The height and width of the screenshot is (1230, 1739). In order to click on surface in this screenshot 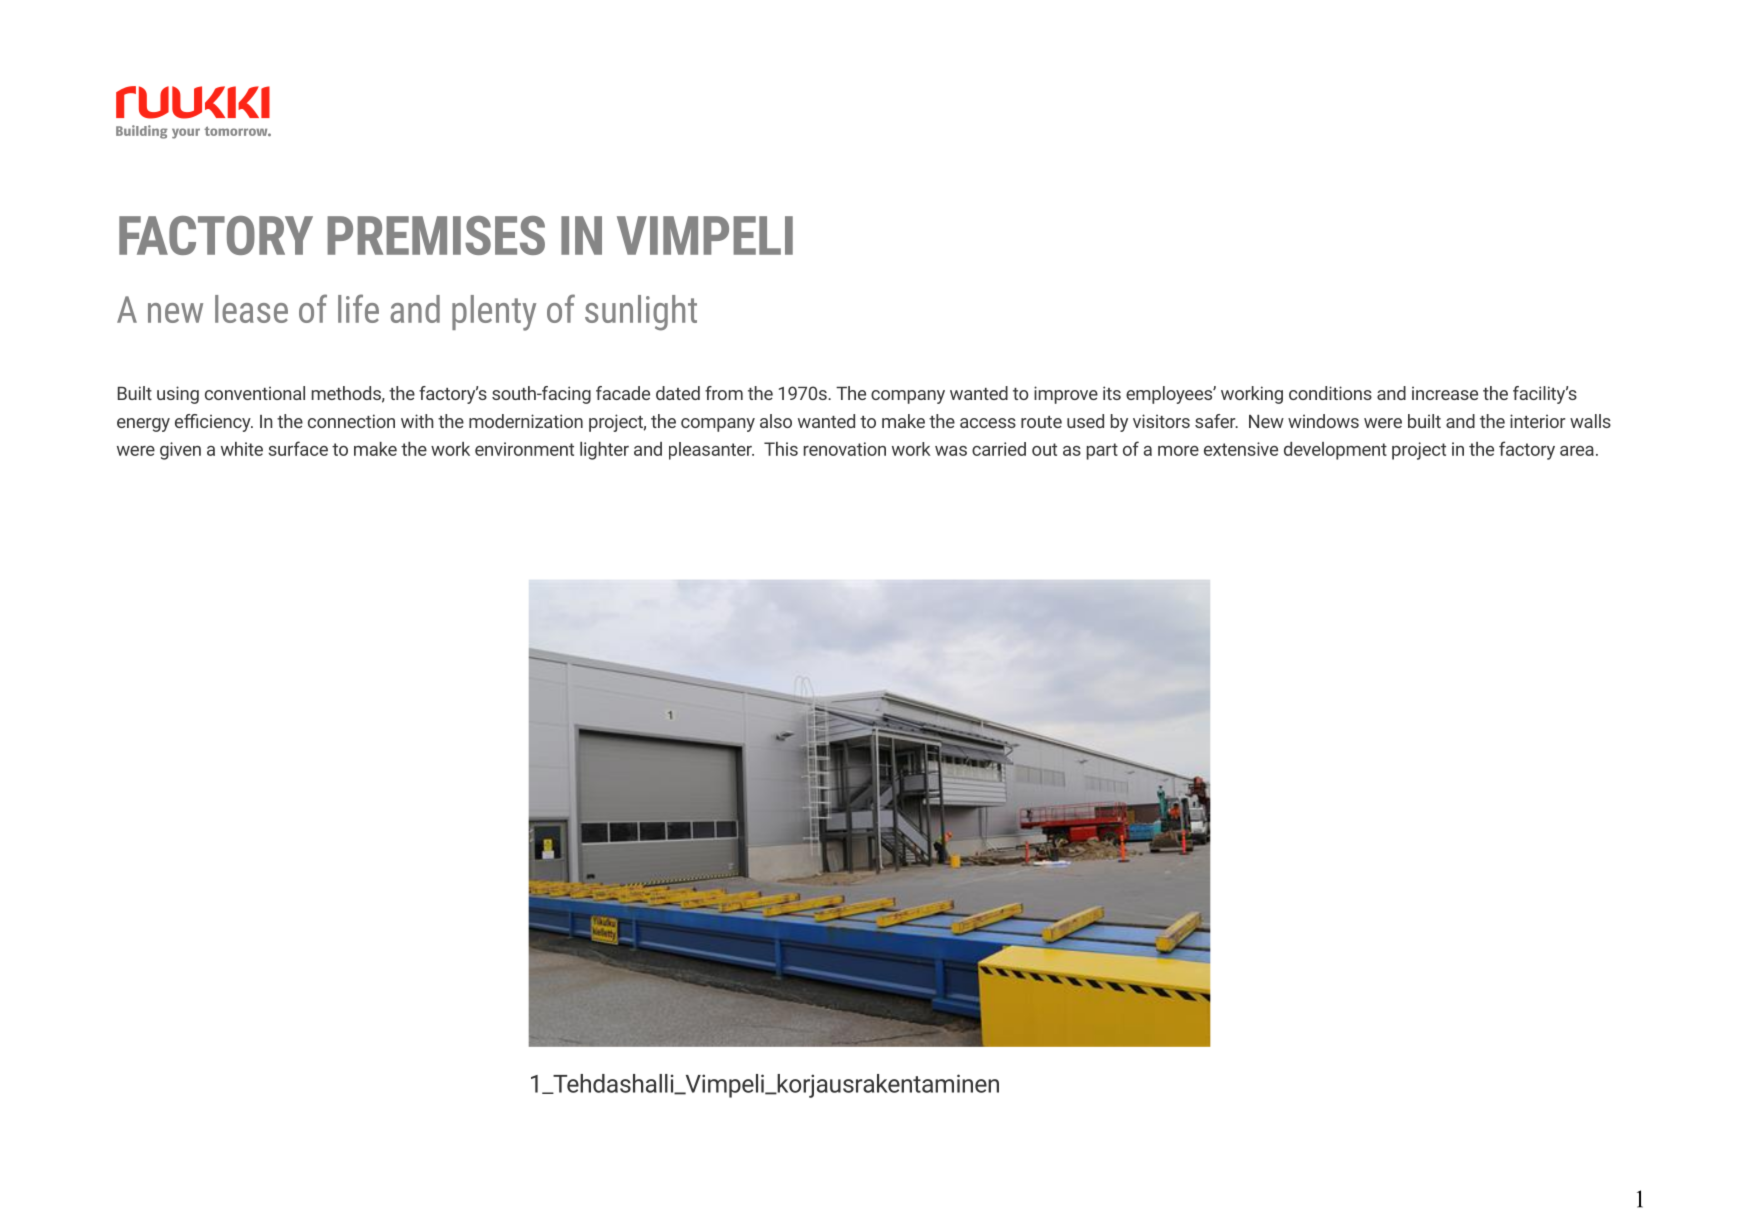, I will do `click(298, 448)`.
